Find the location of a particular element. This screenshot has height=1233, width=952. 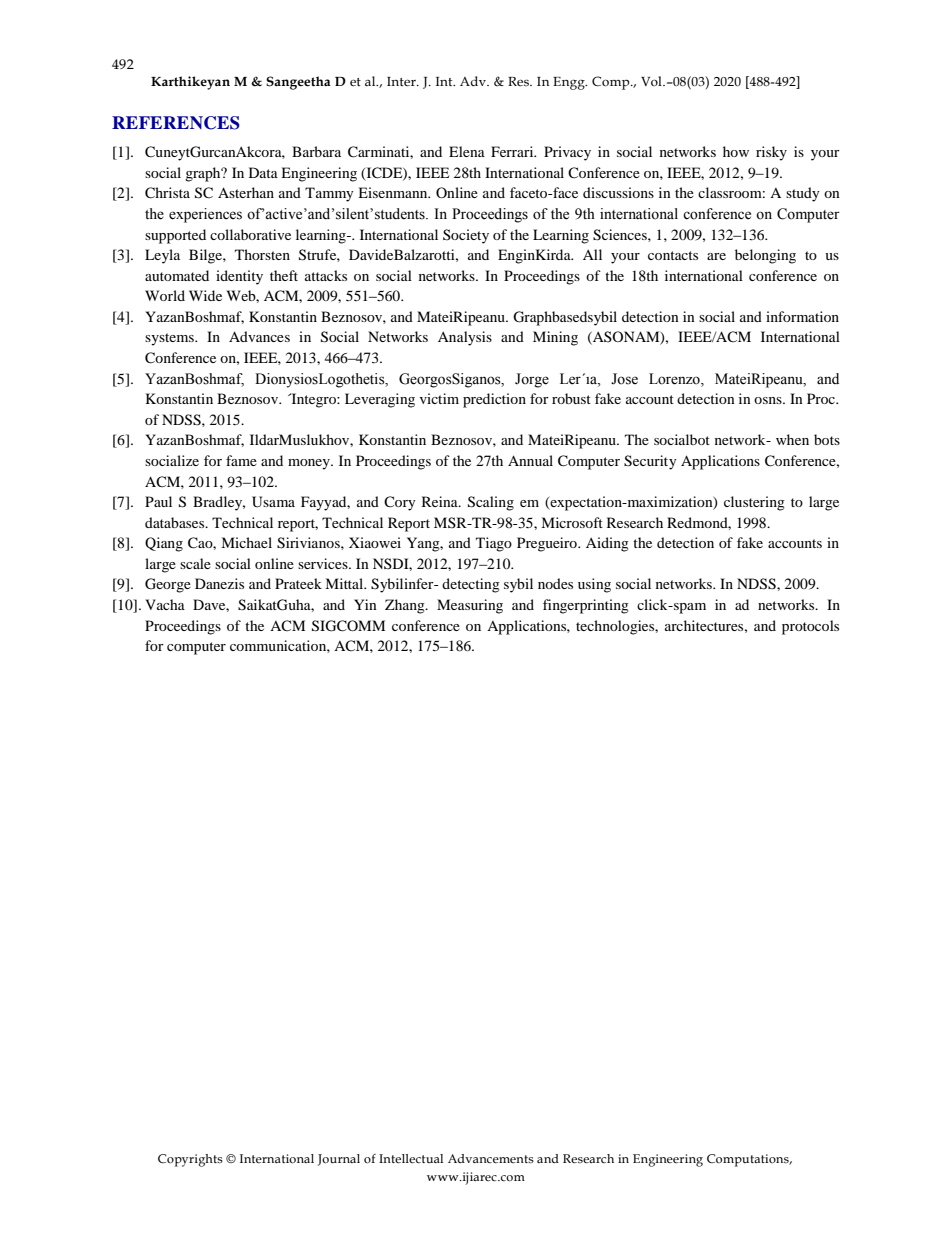

fame is located at coordinates (241, 460).
